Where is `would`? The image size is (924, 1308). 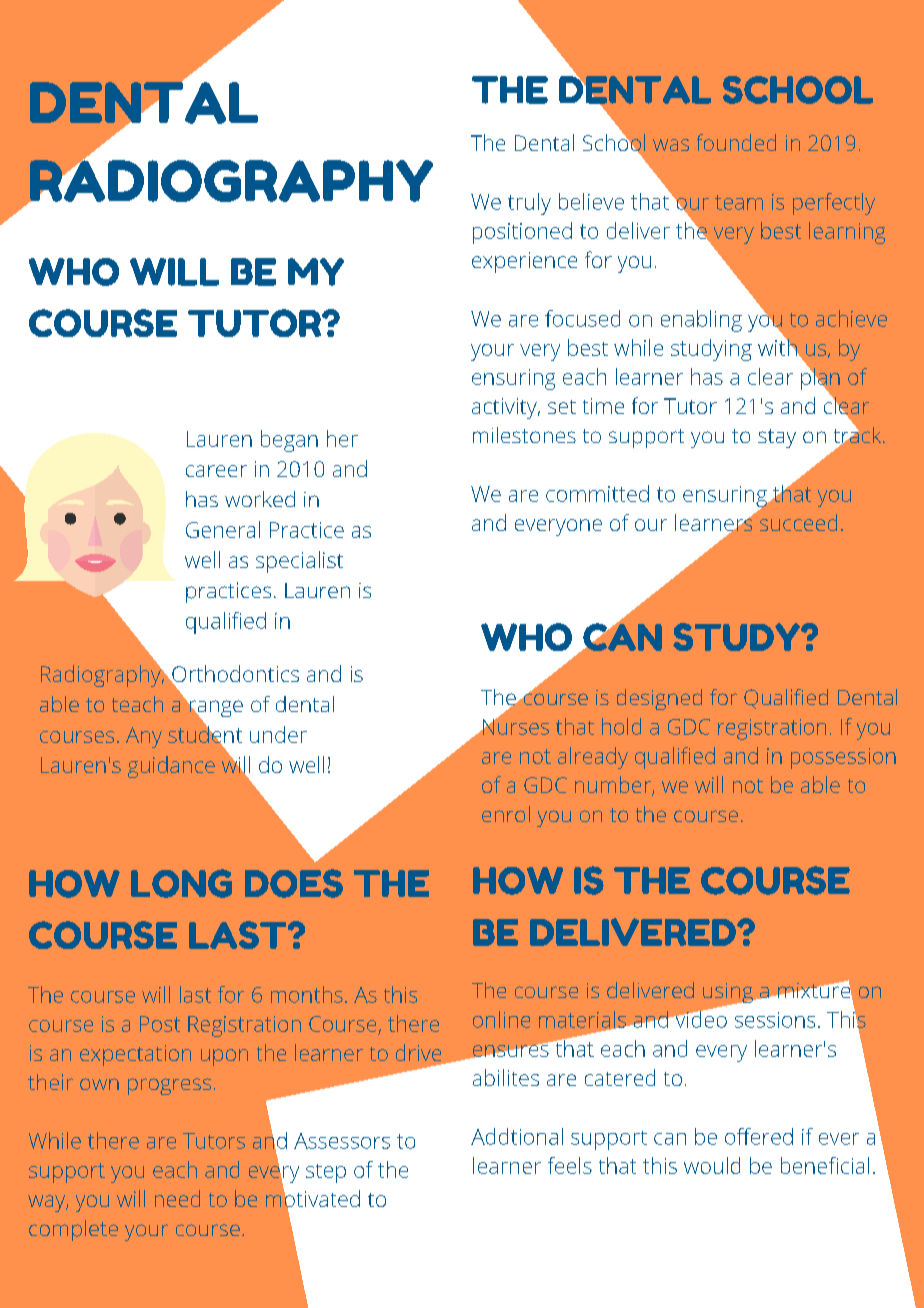
would is located at coordinates (712, 1165).
